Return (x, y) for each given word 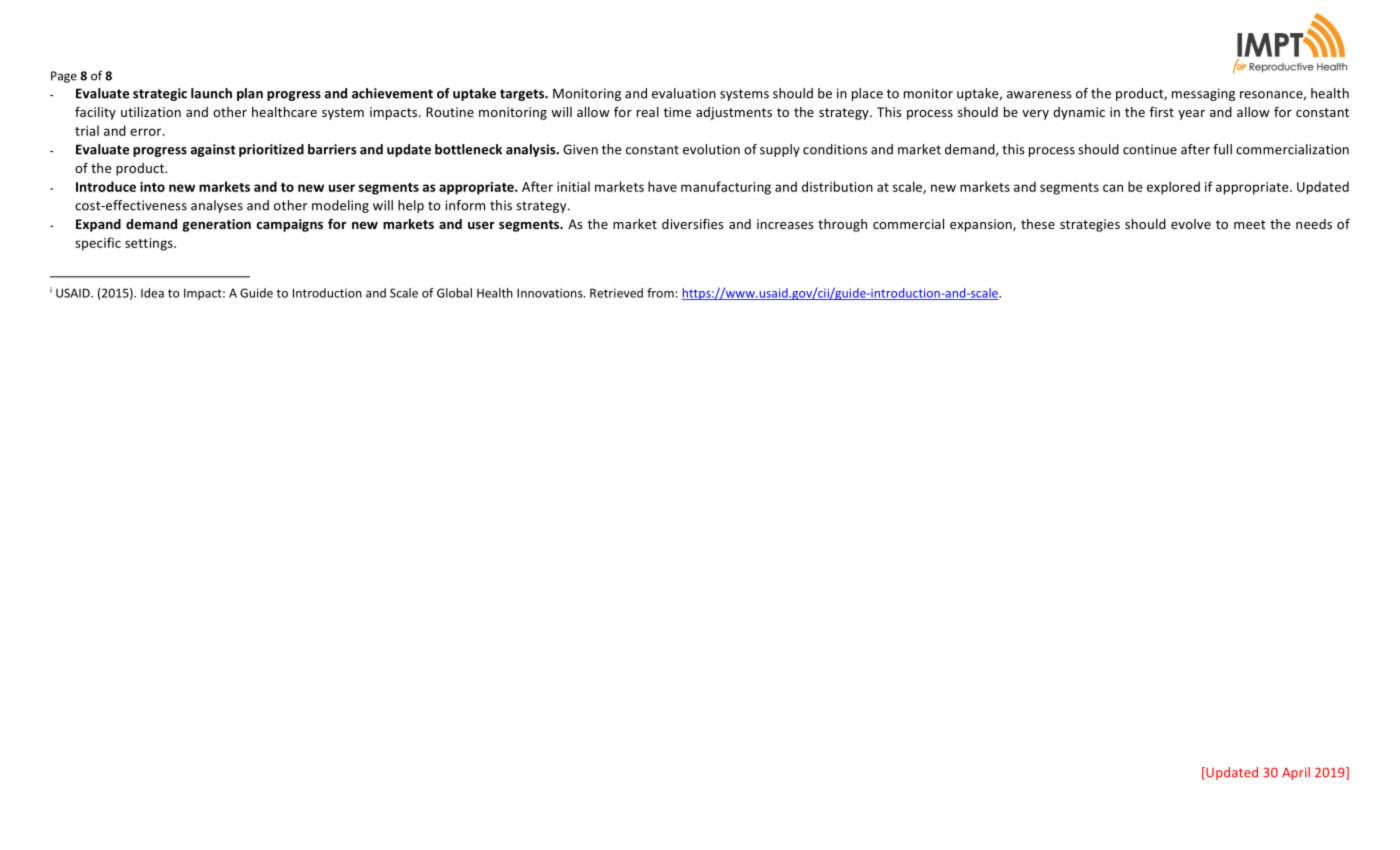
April (1296, 773)
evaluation (684, 93)
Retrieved (616, 293)
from (660, 293)
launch (211, 93)
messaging (1203, 94)
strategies (1090, 225)
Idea (152, 293)
